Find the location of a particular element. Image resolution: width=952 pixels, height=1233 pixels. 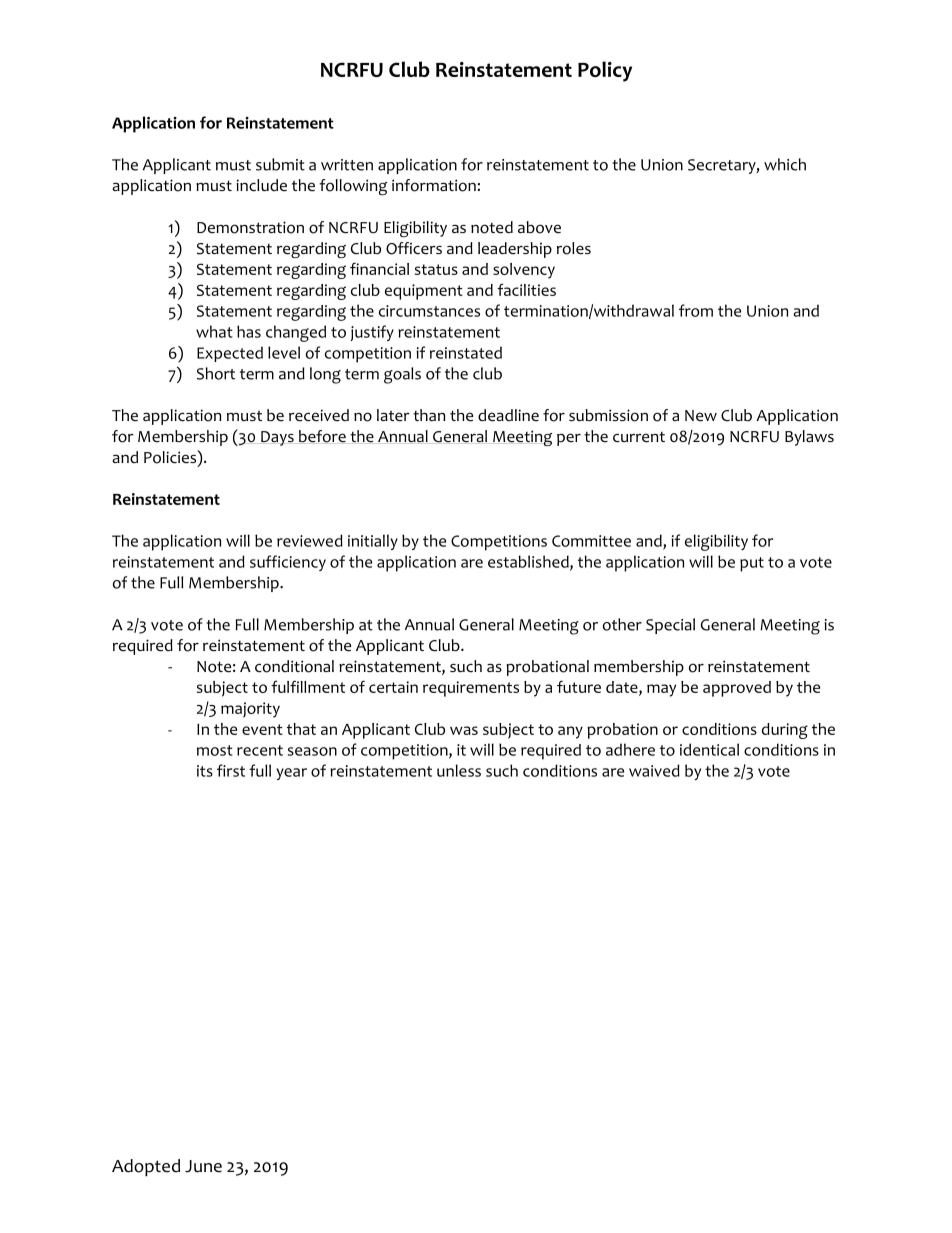

first is located at coordinates (231, 770).
